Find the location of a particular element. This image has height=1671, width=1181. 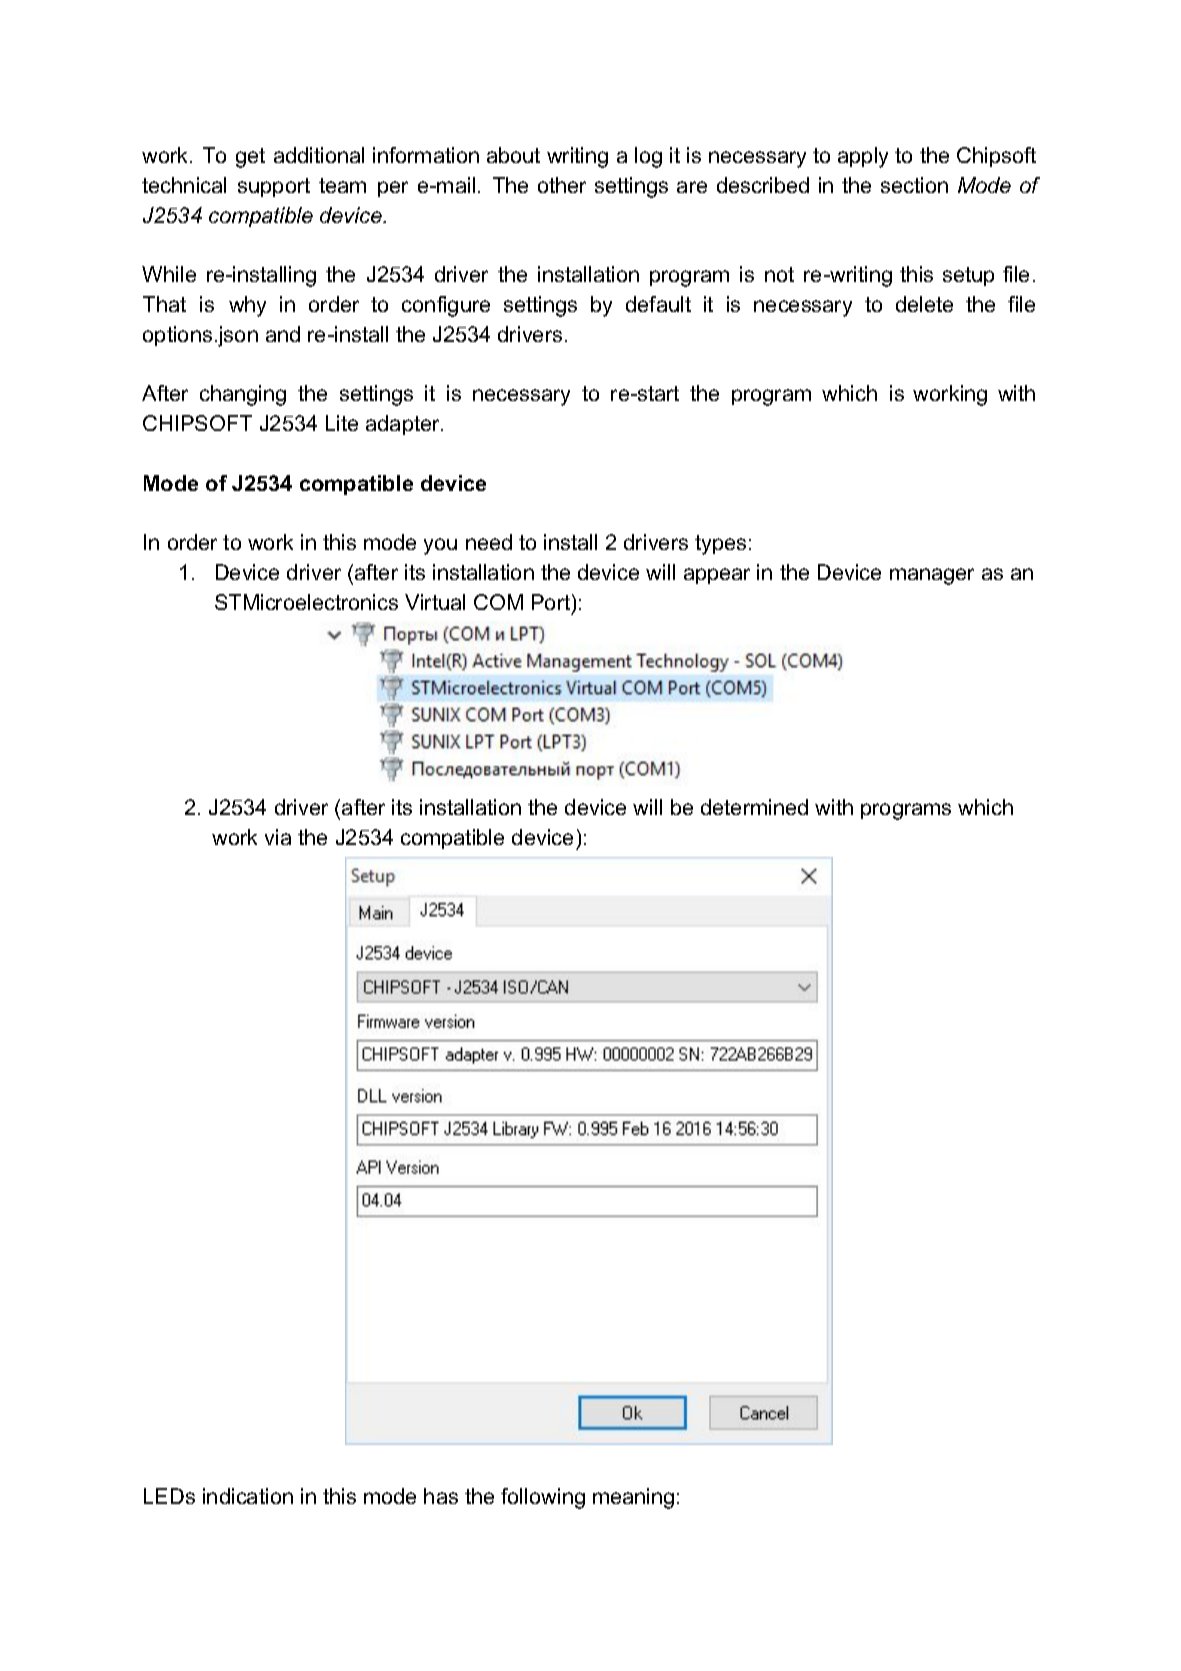

get is located at coordinates (250, 158).
